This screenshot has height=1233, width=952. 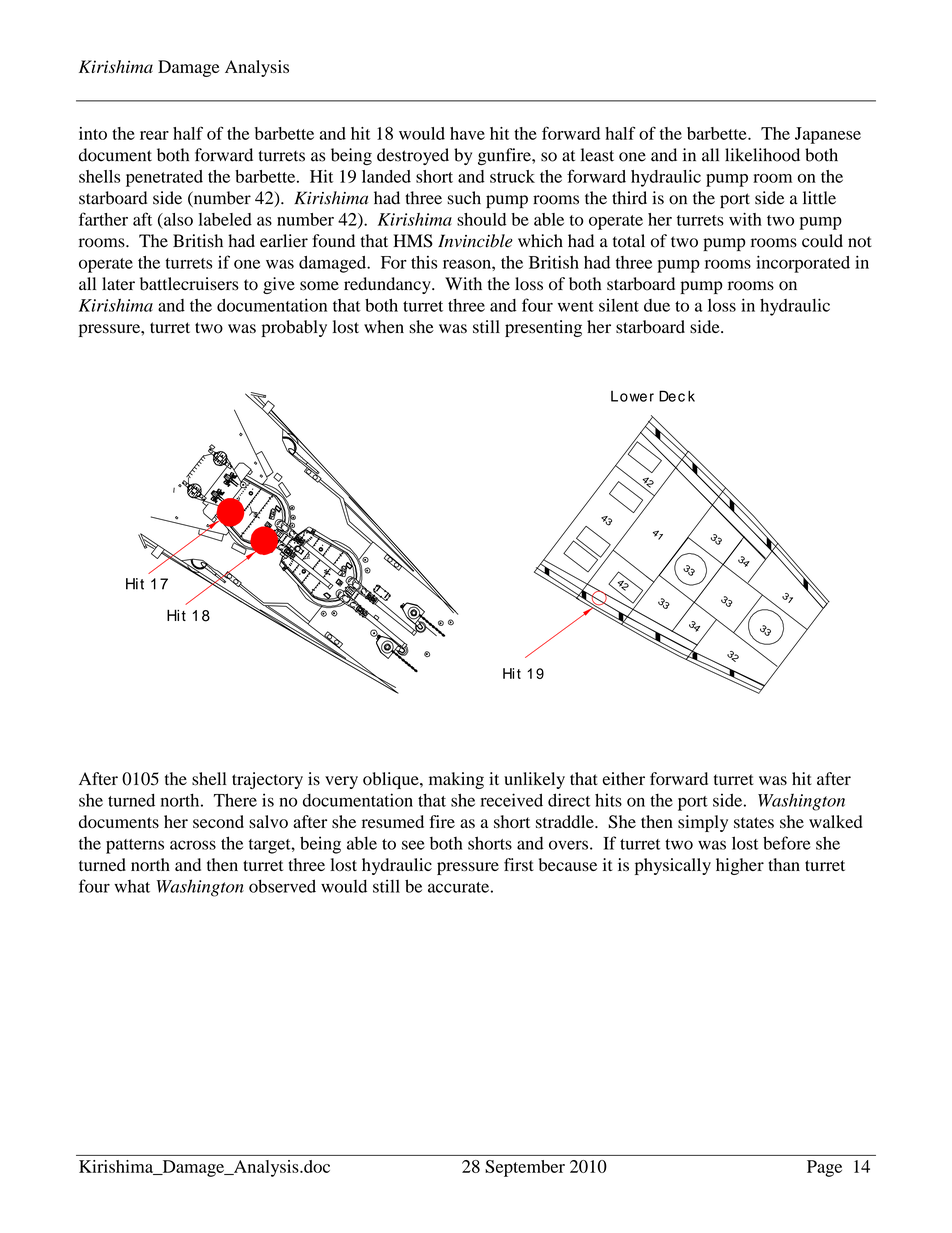 I want to click on penetrated, so click(x=164, y=178).
